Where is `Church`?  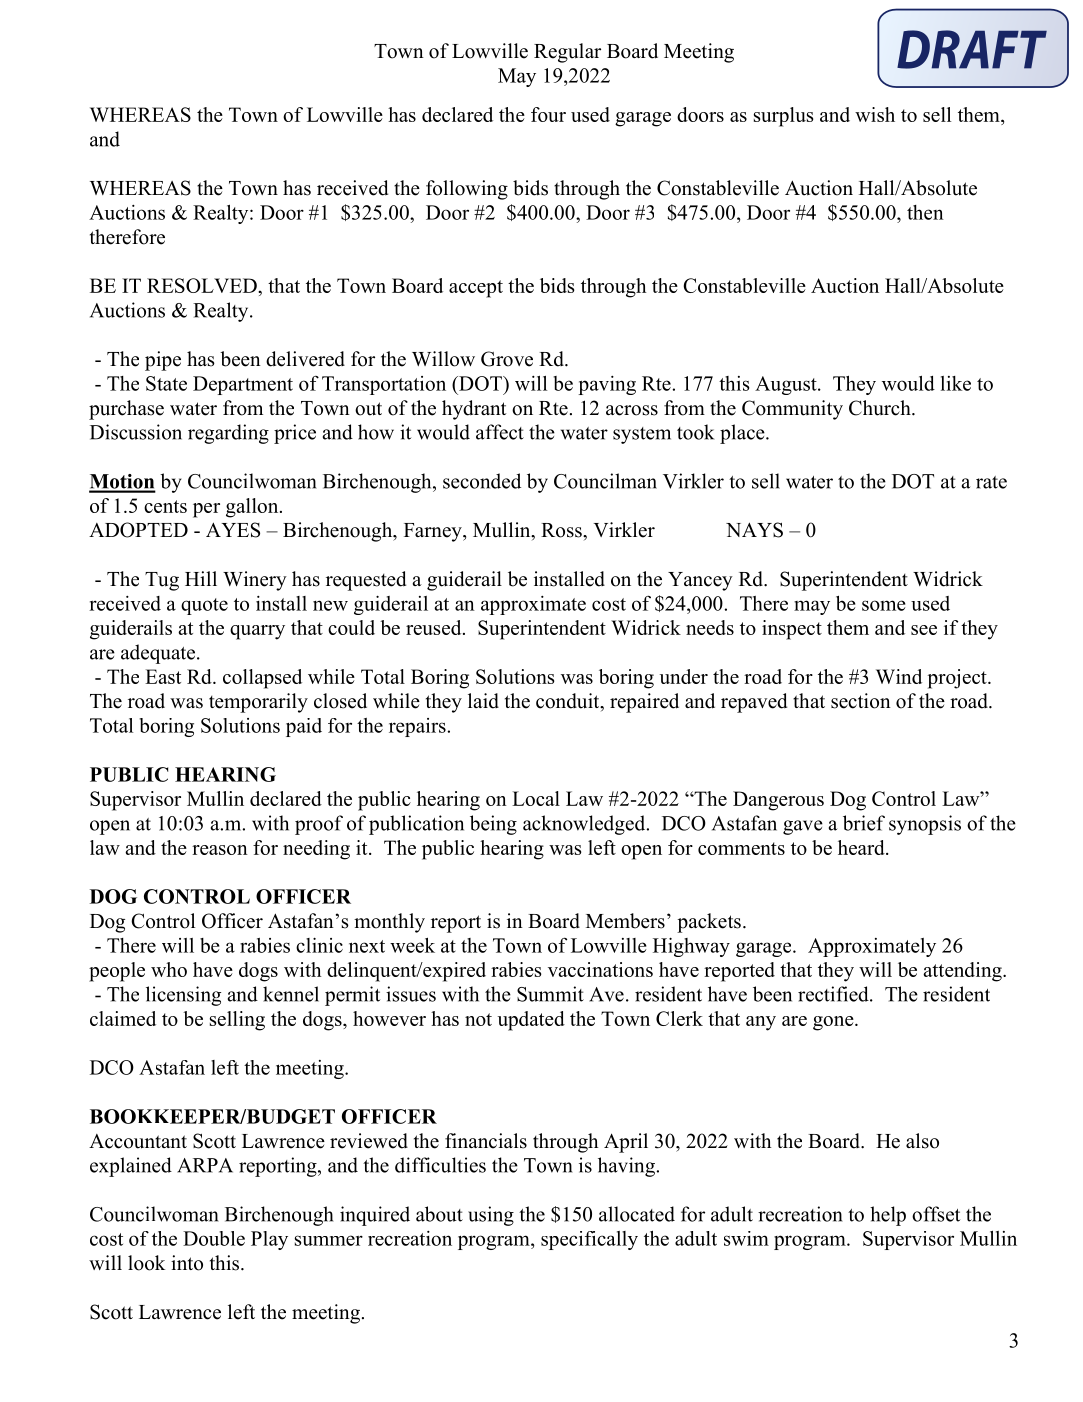
Church is located at coordinates (881, 408).
